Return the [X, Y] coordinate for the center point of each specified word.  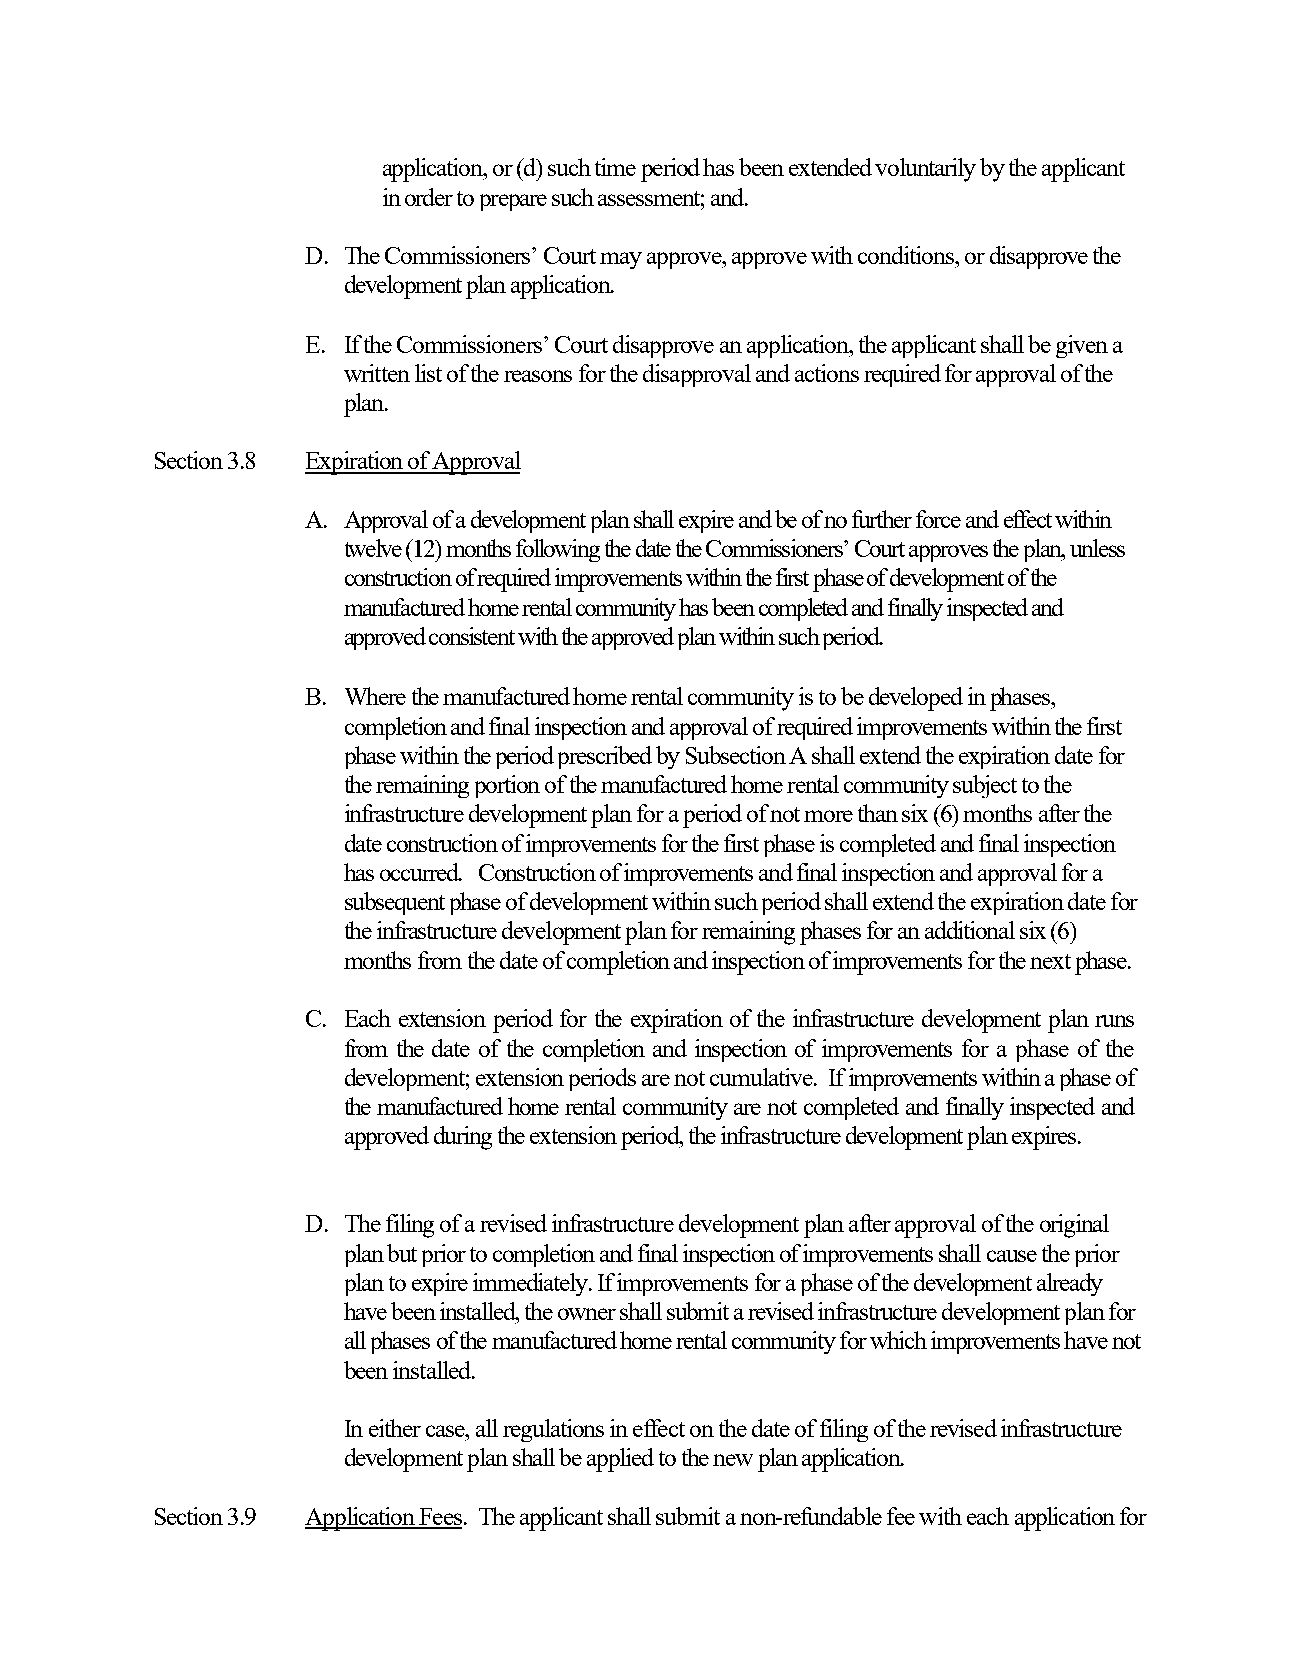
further [882, 519]
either [395, 1428]
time [615, 167]
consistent [472, 636]
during [463, 1138]
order [429, 197]
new [733, 1460]
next [1050, 961]
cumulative [762, 1077]
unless [1097, 548]
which [898, 1340]
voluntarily [925, 170]
